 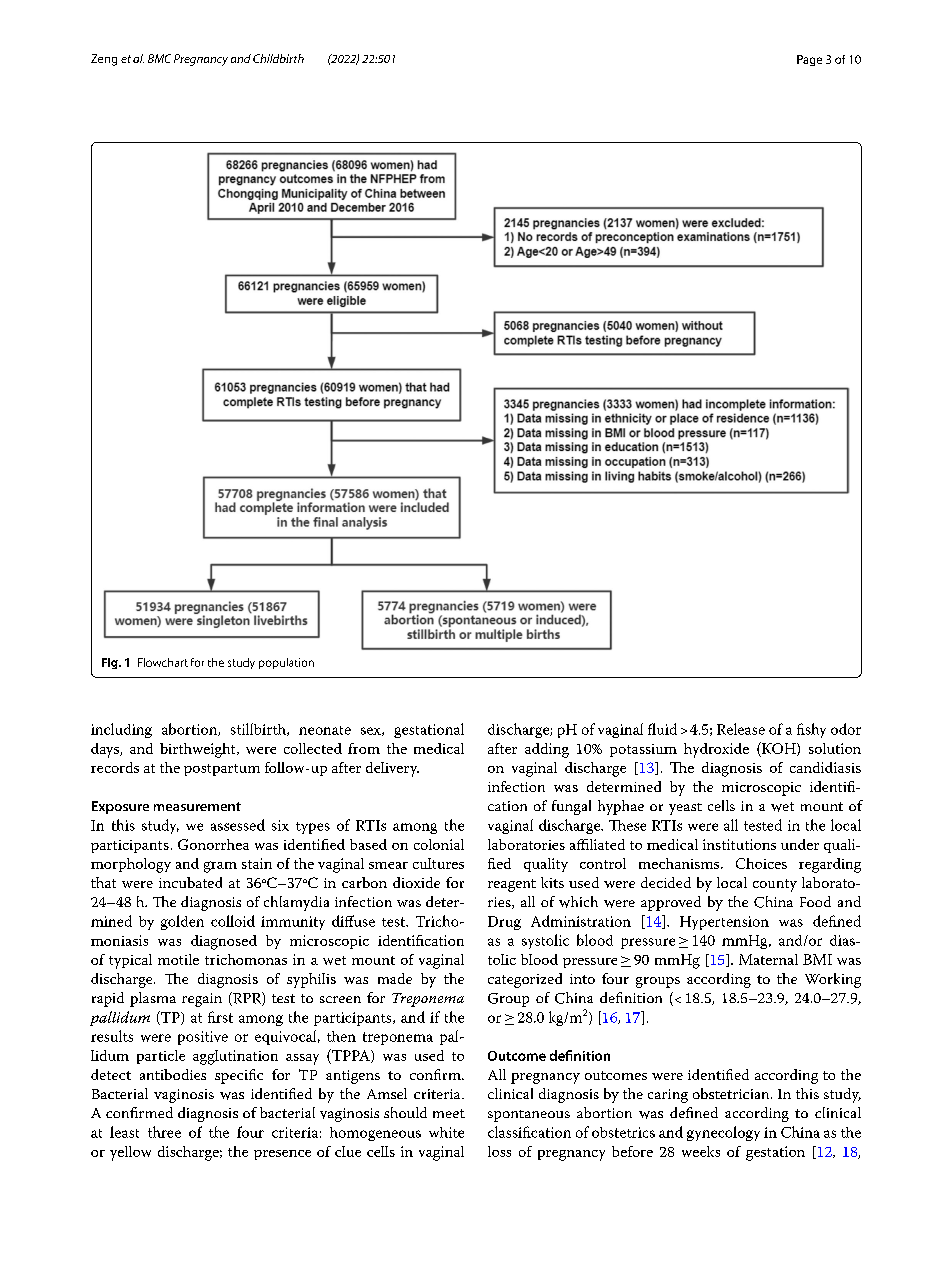 I want to click on Release, so click(x=741, y=729).
